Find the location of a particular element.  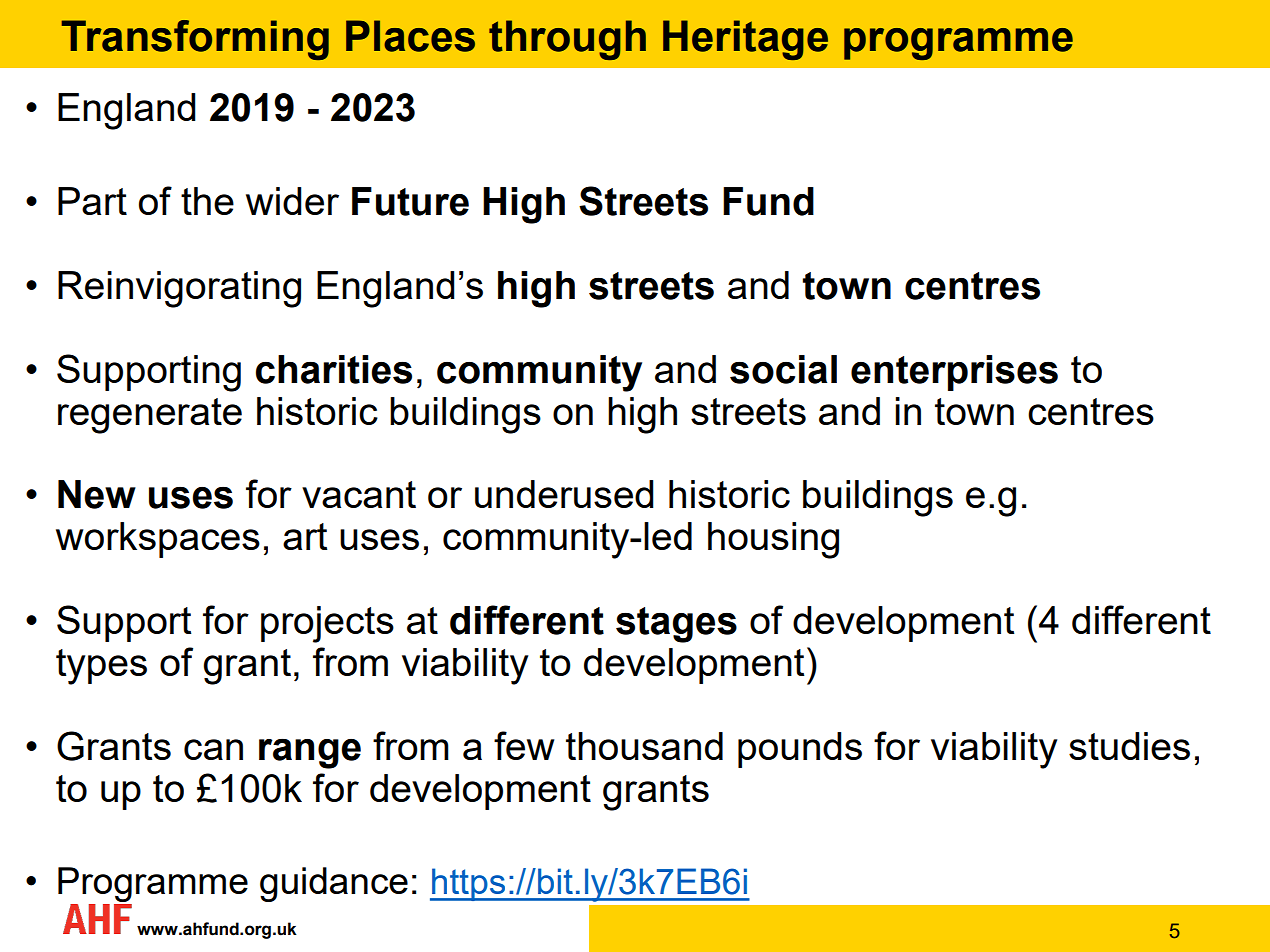

through is located at coordinates (567, 40).
